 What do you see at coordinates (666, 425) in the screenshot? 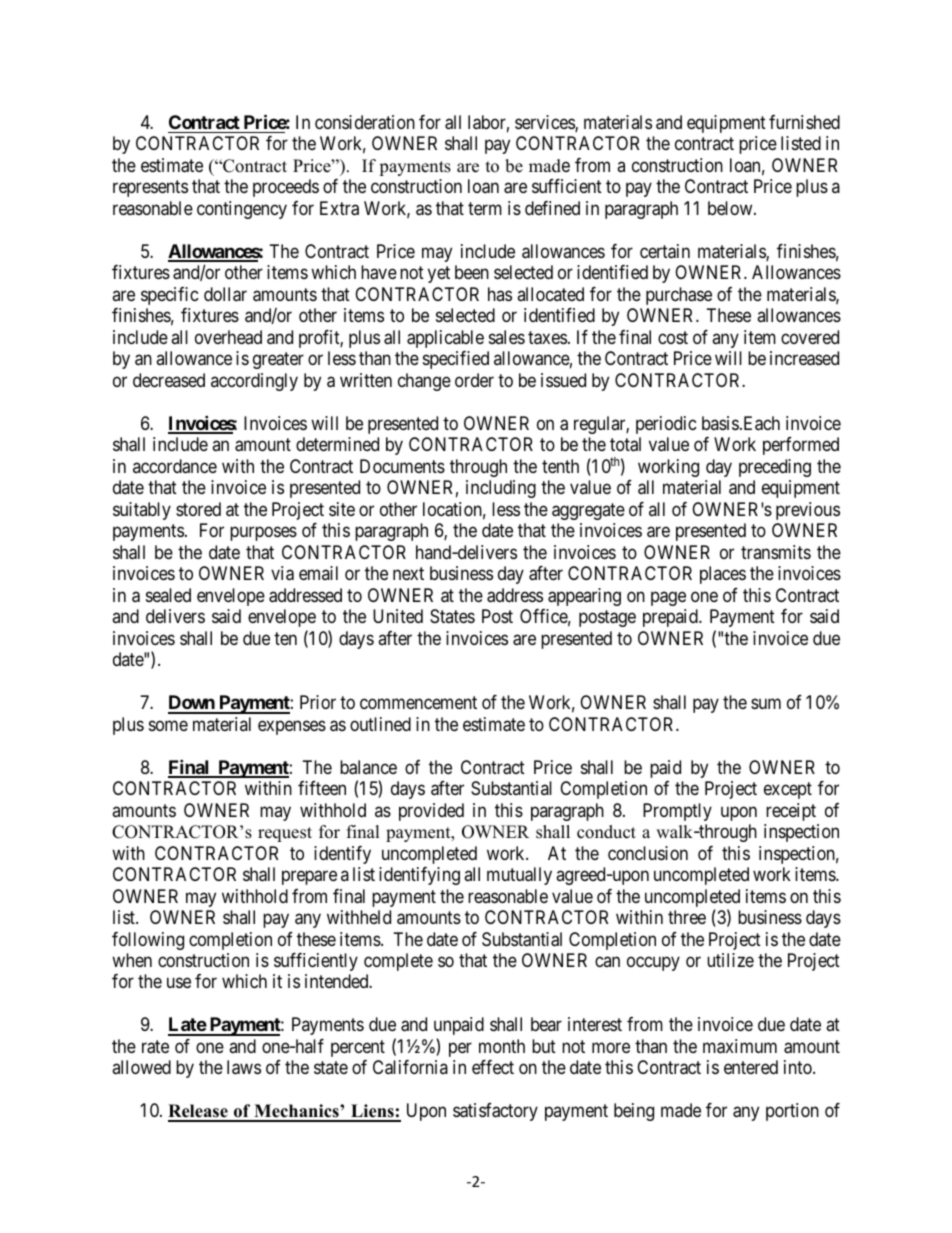
I see `periodic` at bounding box center [666, 425].
